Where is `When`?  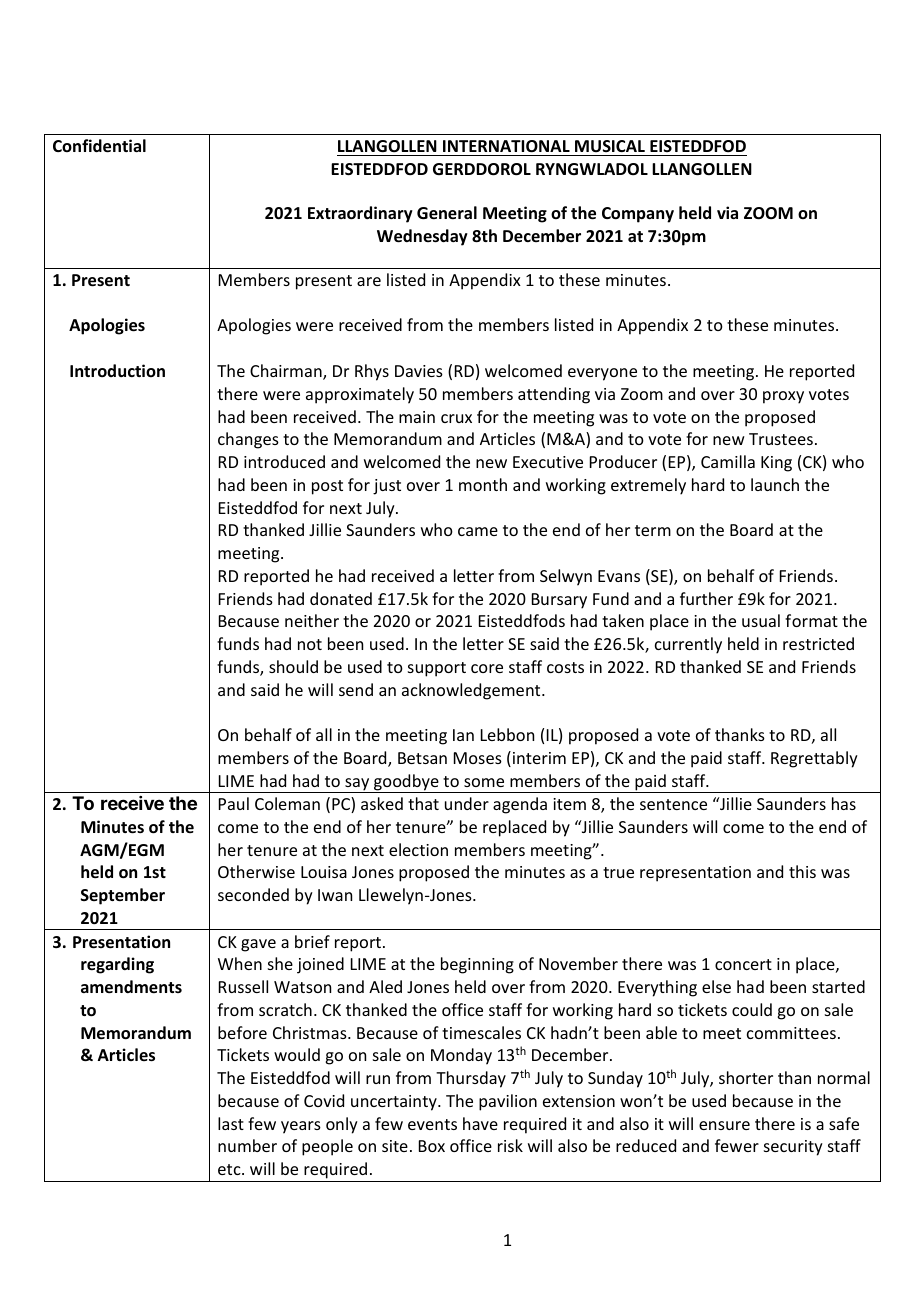
When is located at coordinates (240, 963).
